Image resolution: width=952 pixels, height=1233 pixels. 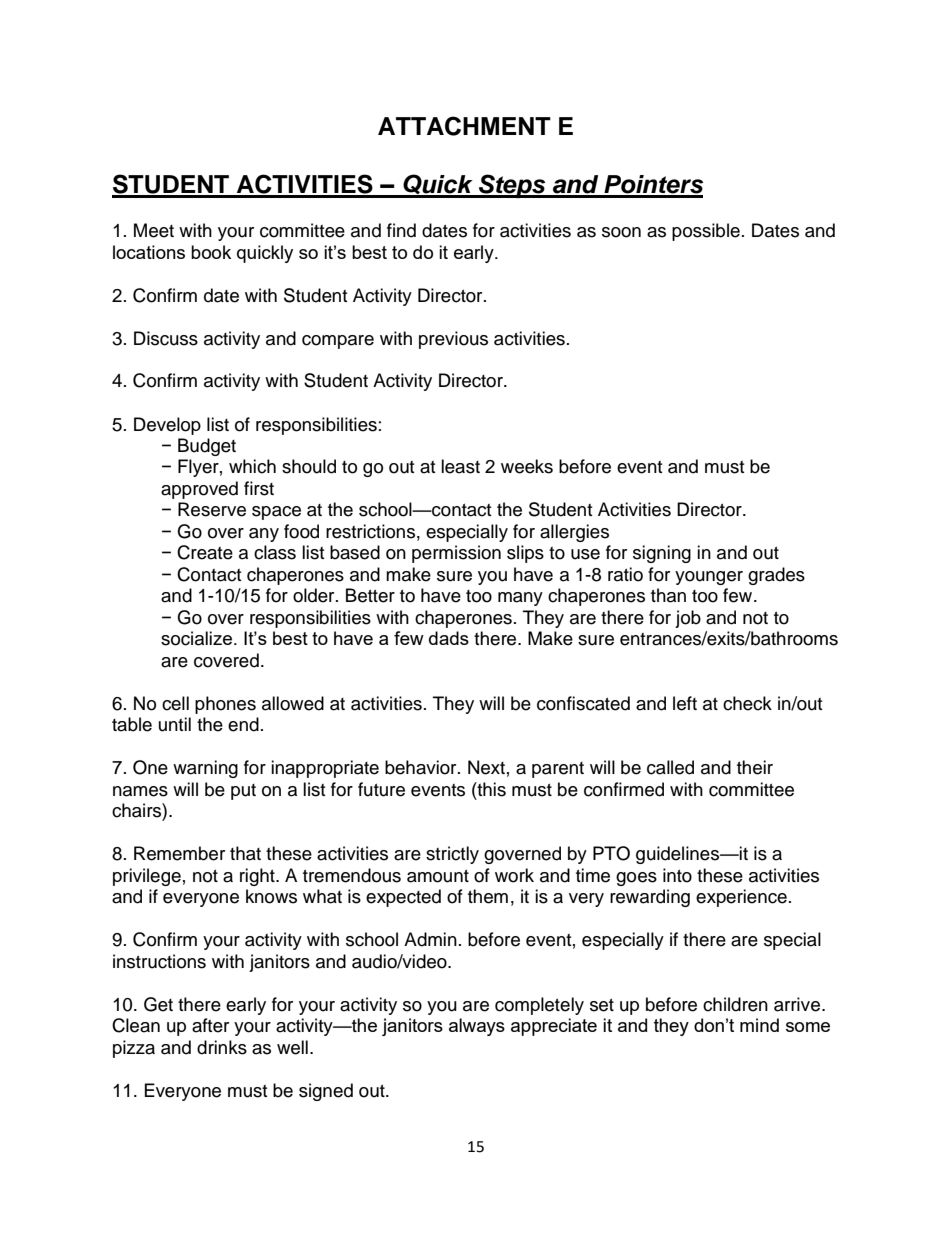 I want to click on least, so click(x=460, y=466).
